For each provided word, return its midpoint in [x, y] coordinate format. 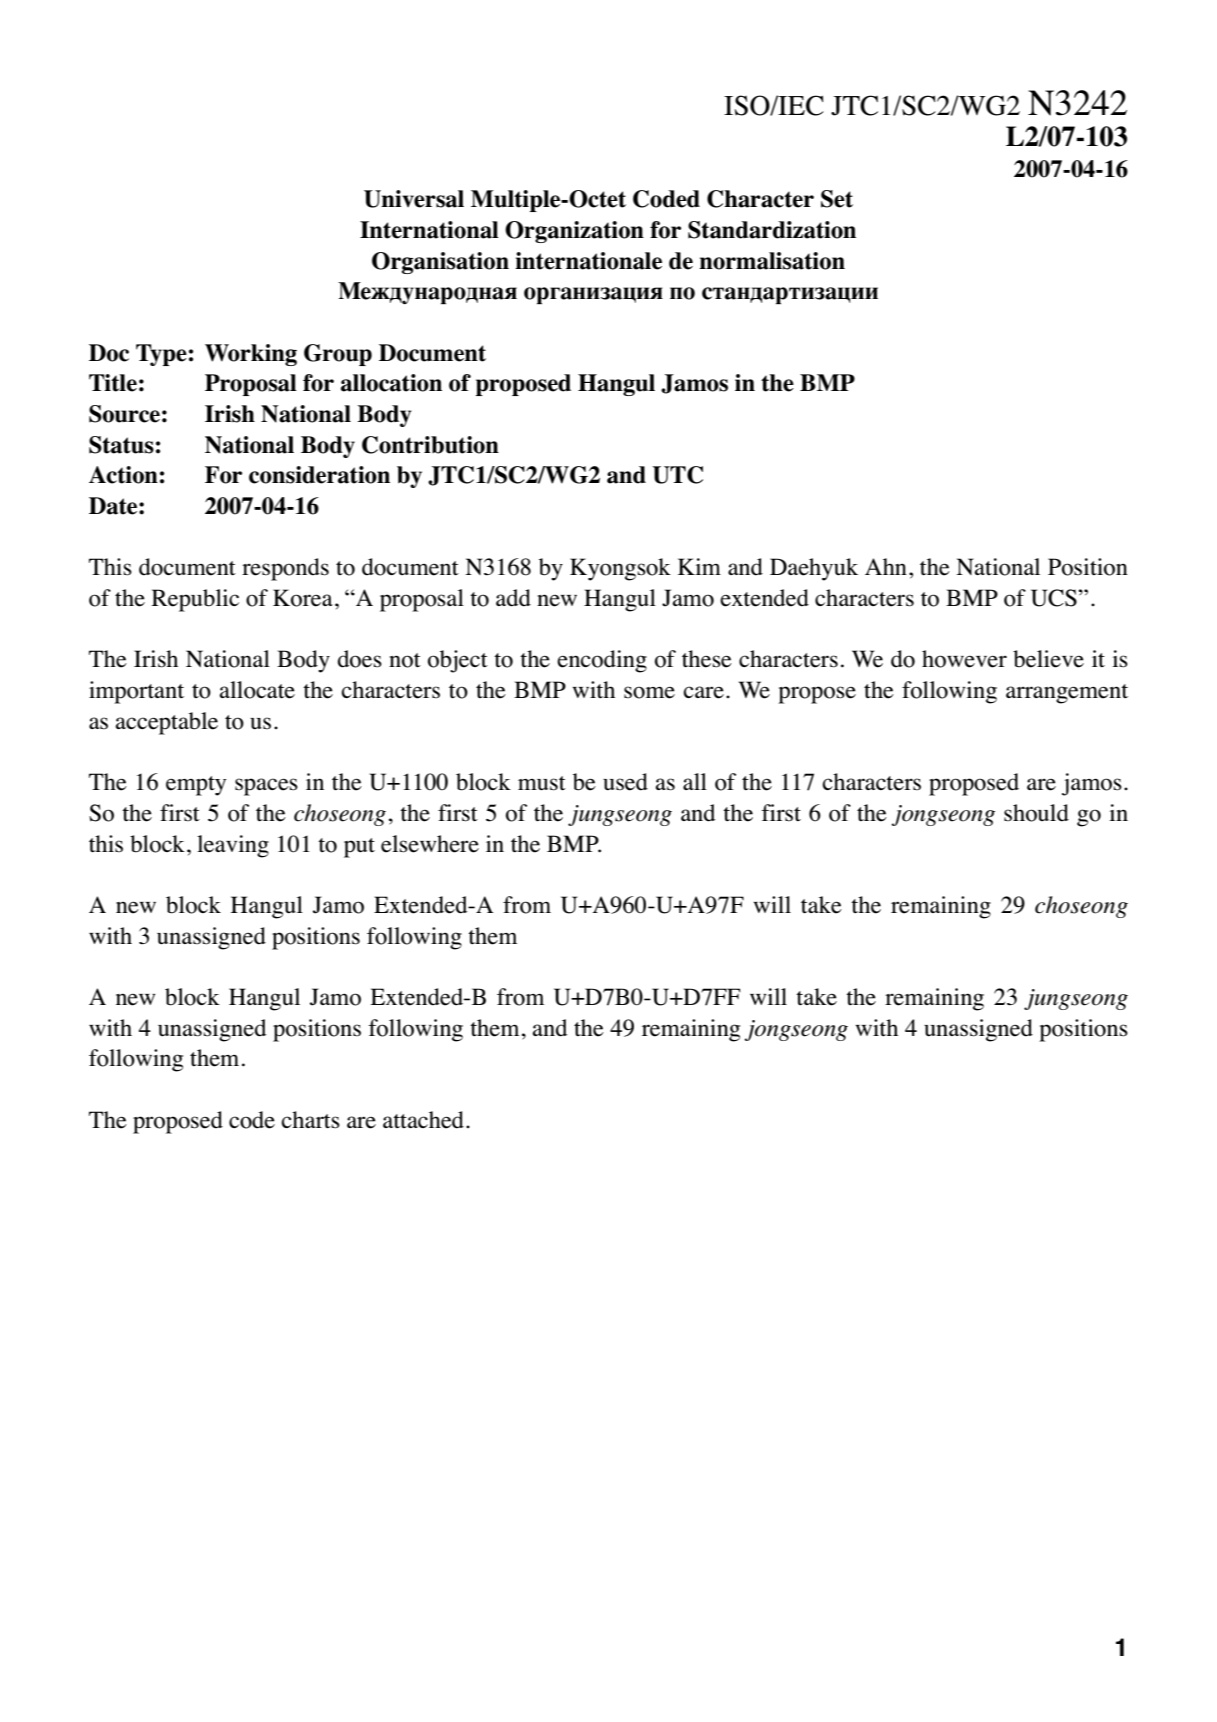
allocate [257, 690]
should [1036, 813]
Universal [414, 199]
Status [121, 445]
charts [310, 1120]
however [964, 659]
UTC [677, 475]
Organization [574, 232]
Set [837, 199]
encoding [602, 661]
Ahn [886, 566]
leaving [233, 846]
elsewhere [430, 844]
